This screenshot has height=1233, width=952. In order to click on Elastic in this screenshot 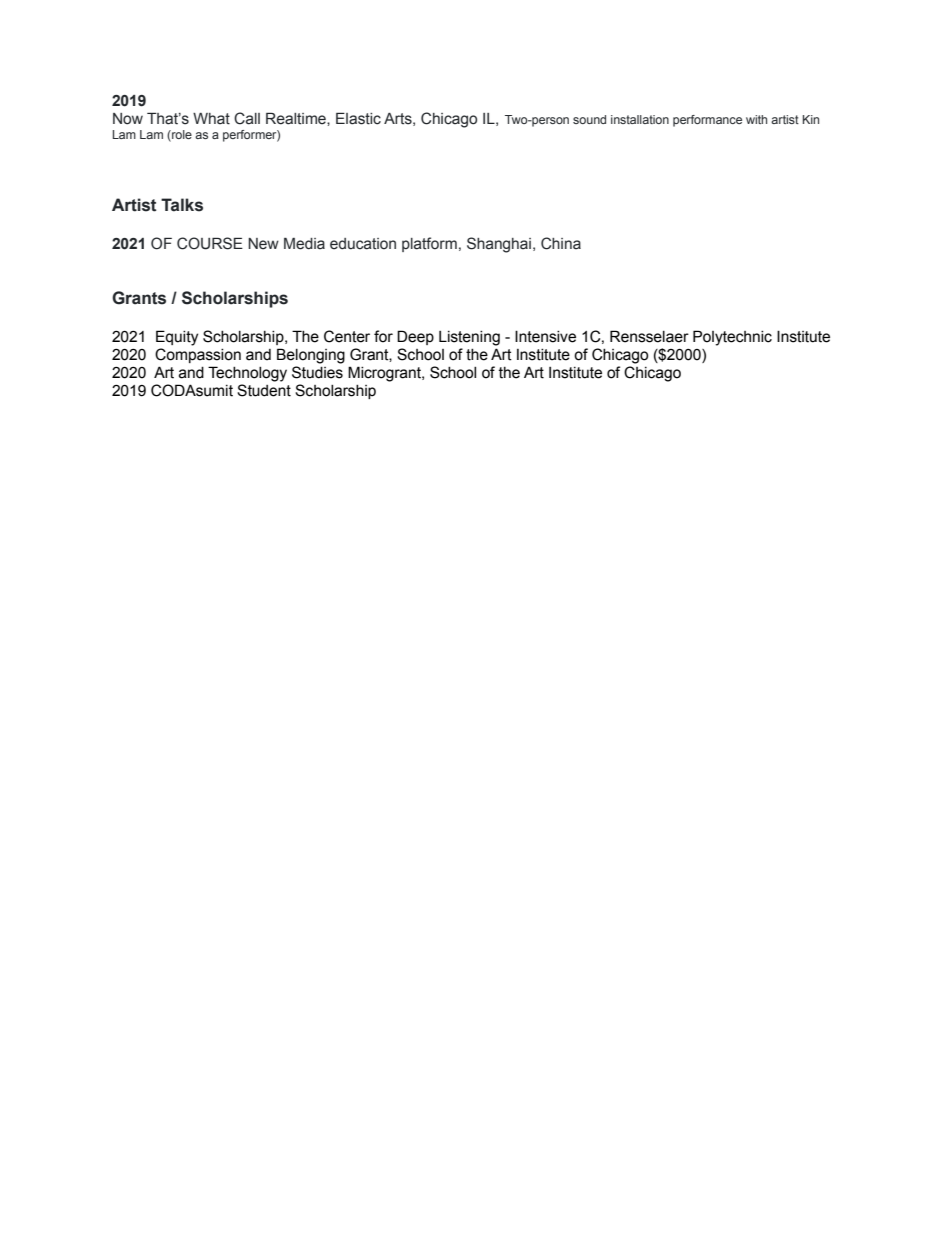, I will do `click(358, 119)`.
